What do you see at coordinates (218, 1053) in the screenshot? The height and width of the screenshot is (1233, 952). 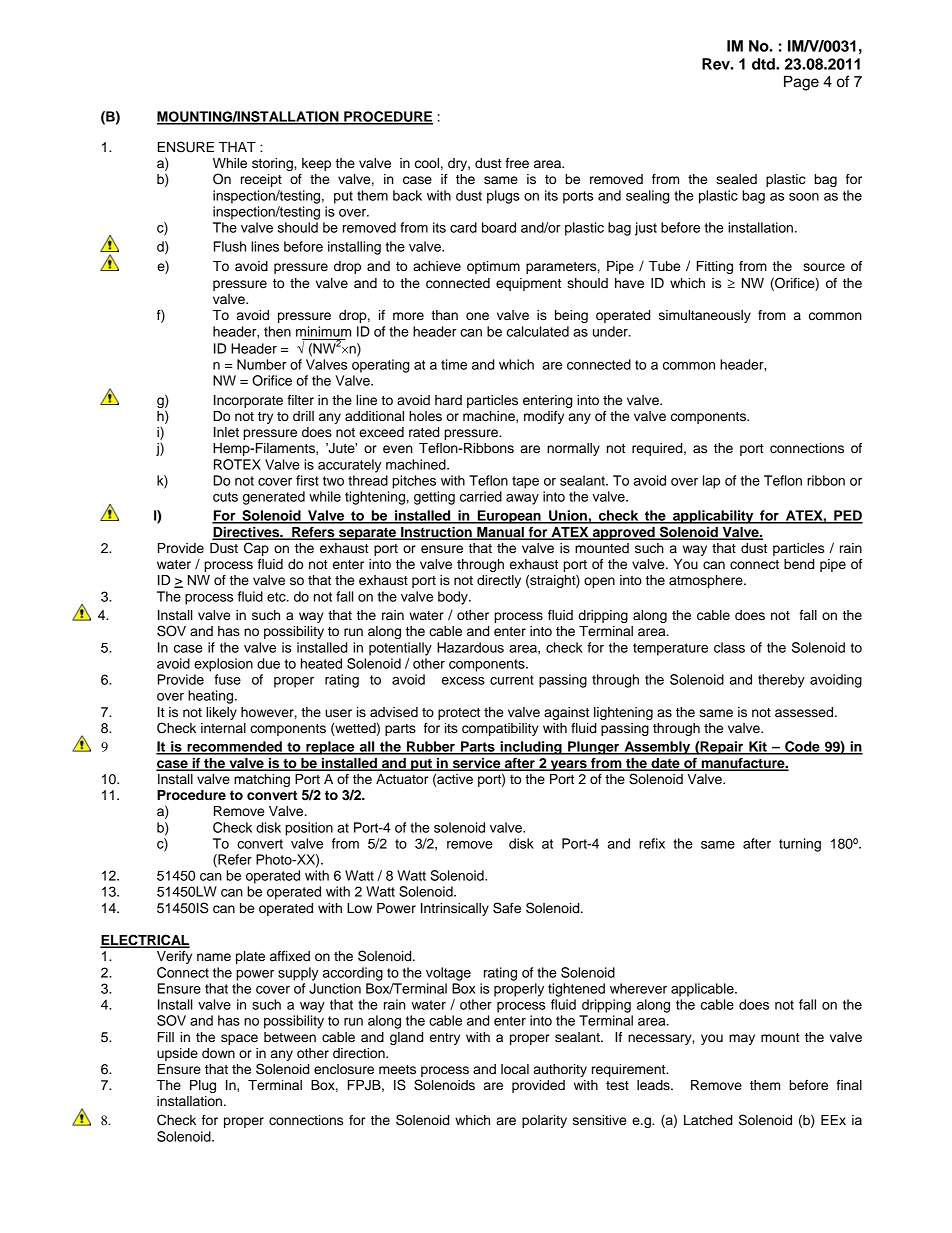 I see `down` at bounding box center [218, 1053].
